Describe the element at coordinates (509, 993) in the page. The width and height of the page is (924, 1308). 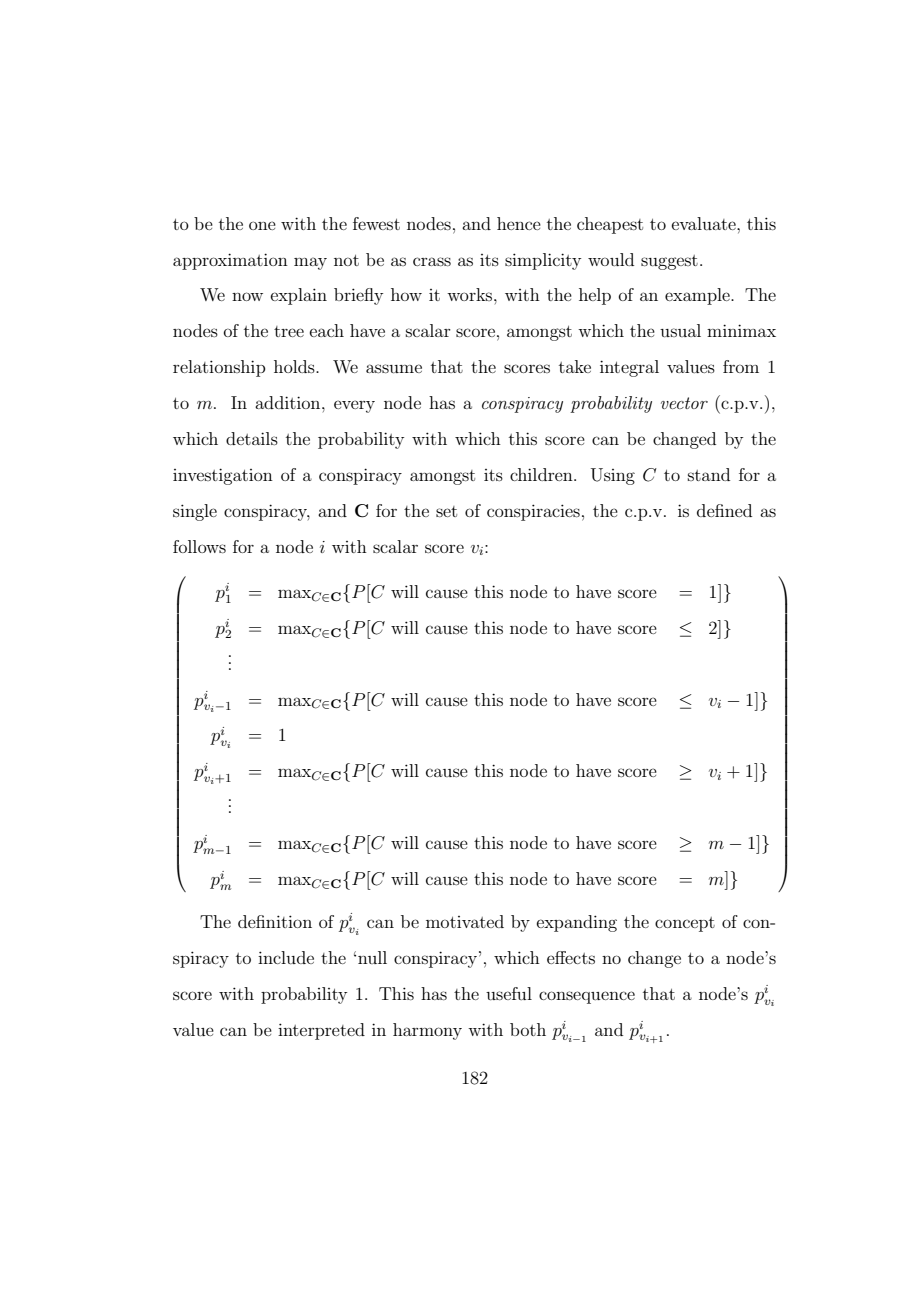
I see `useful` at that location.
